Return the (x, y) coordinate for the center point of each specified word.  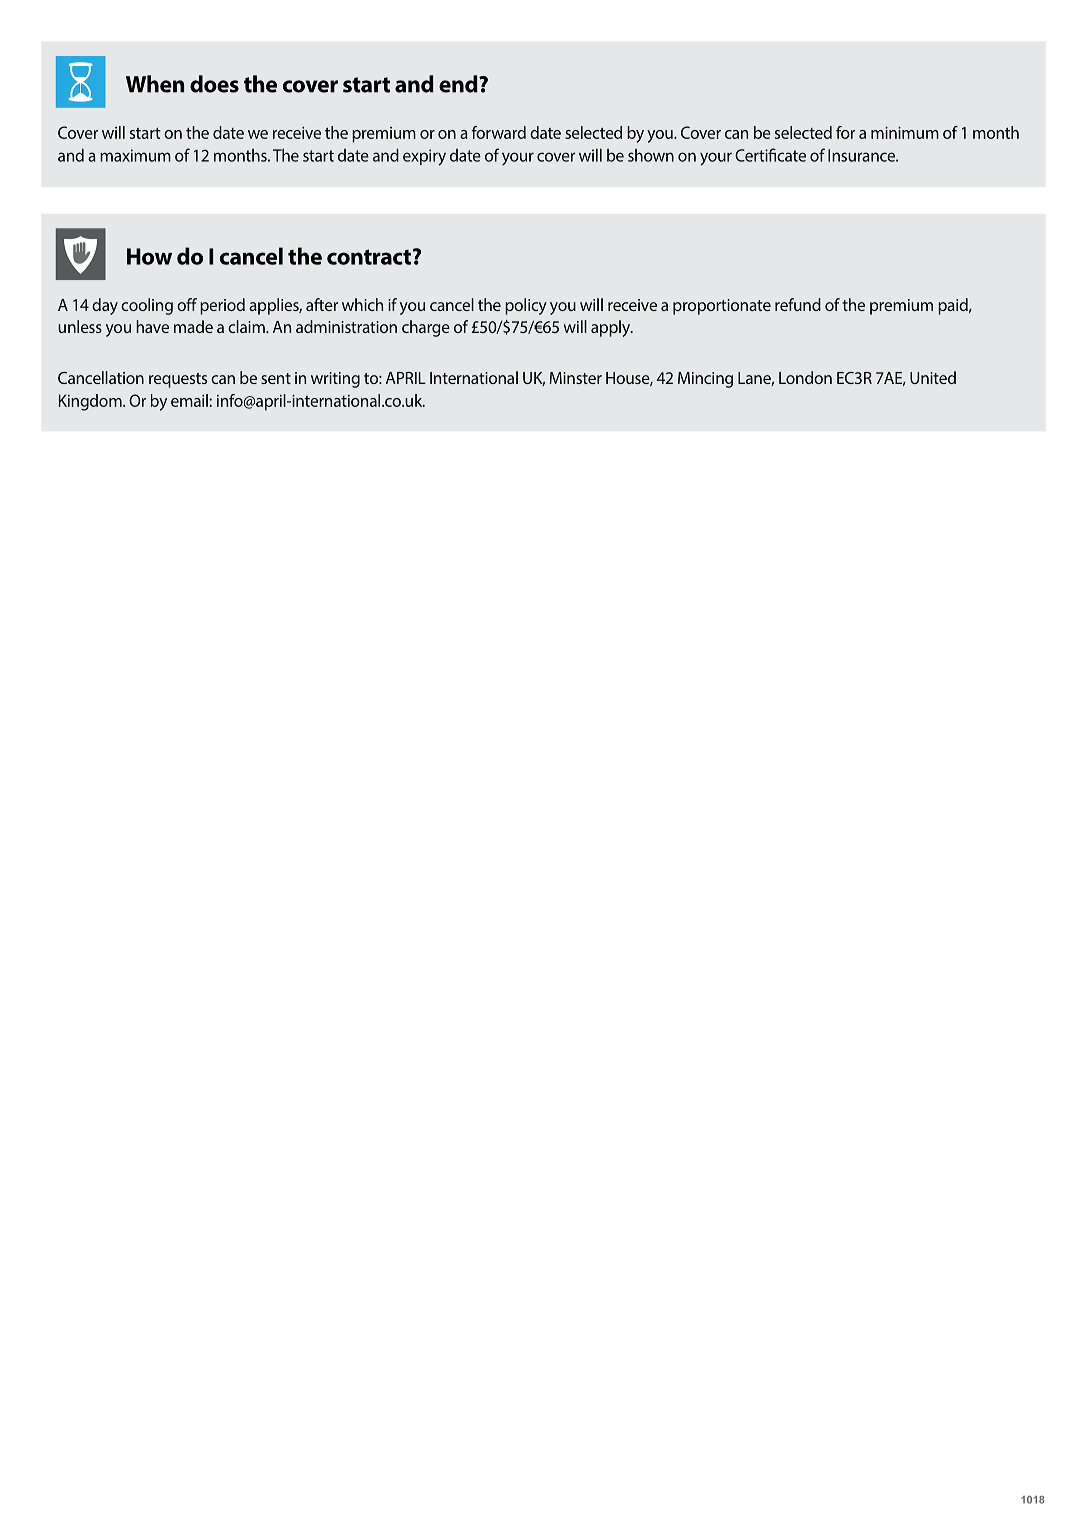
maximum (135, 155)
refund (798, 304)
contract (370, 257)
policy (526, 306)
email (190, 400)
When (155, 84)
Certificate (770, 155)
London (805, 377)
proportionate (722, 307)
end (459, 84)
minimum (905, 132)
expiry (424, 157)
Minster (575, 378)
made (193, 326)
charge (426, 328)
